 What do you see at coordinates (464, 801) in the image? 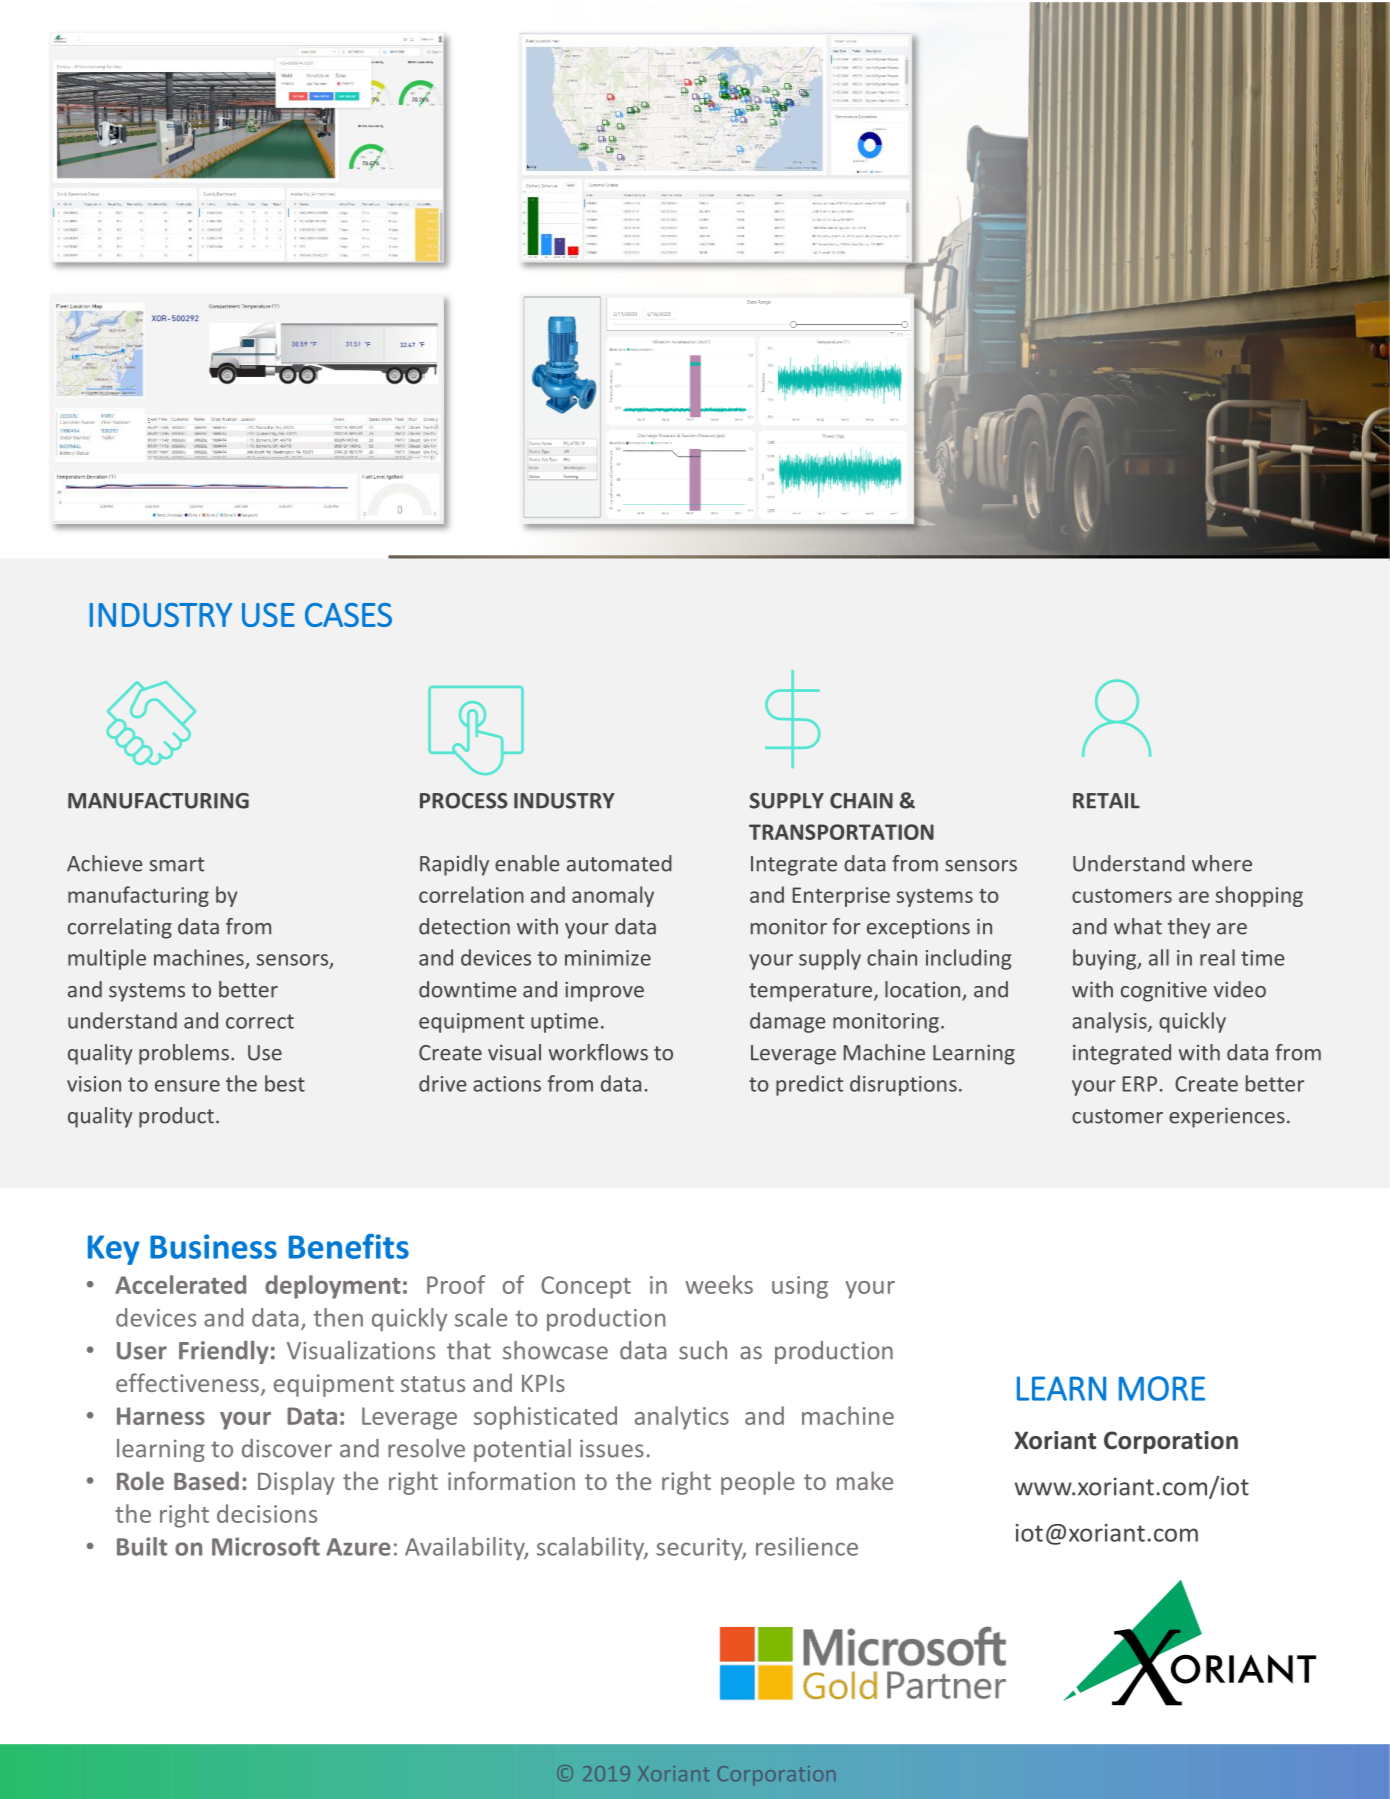
I see `PROCESS` at bounding box center [464, 801].
